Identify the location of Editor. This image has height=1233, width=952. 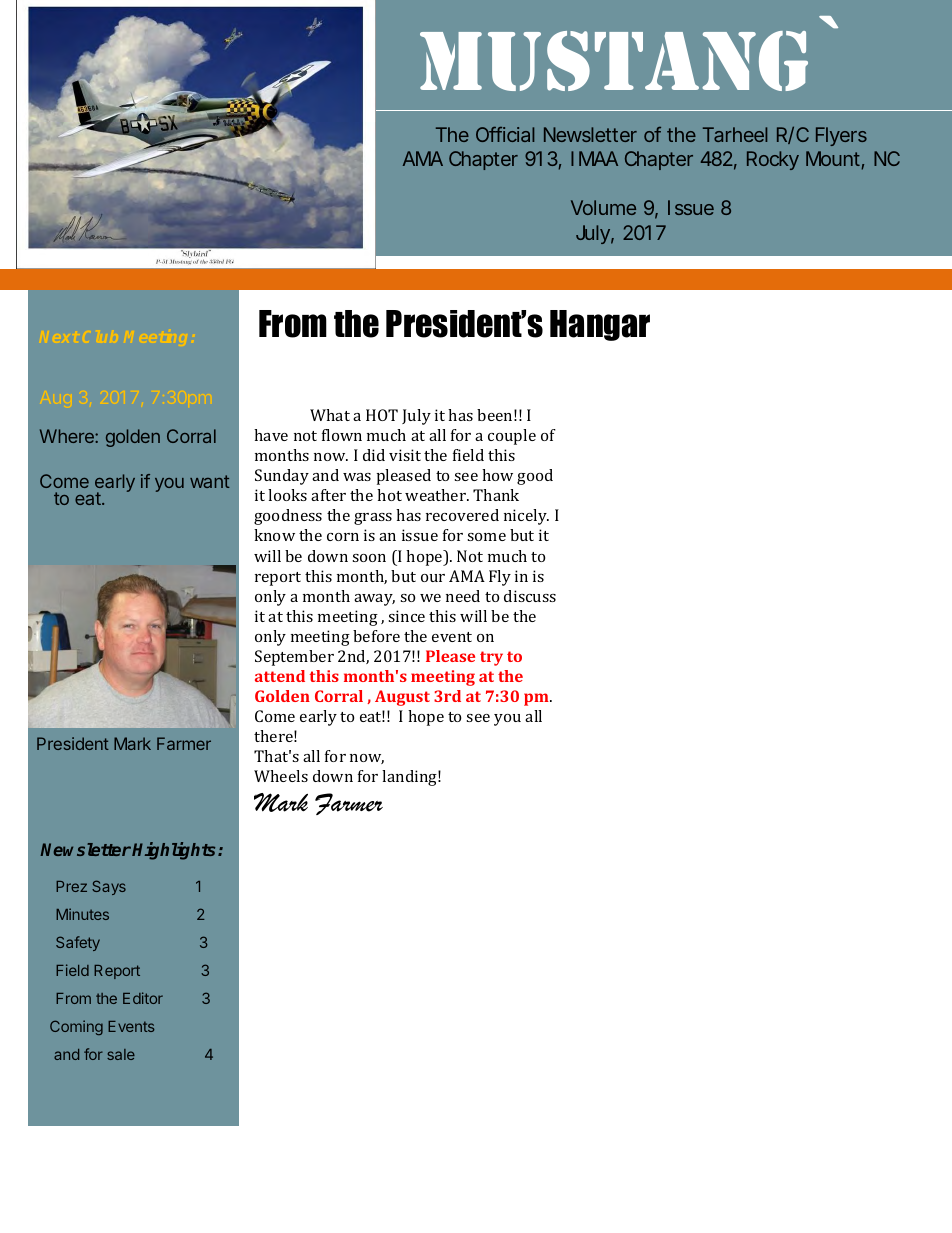
(143, 998).
